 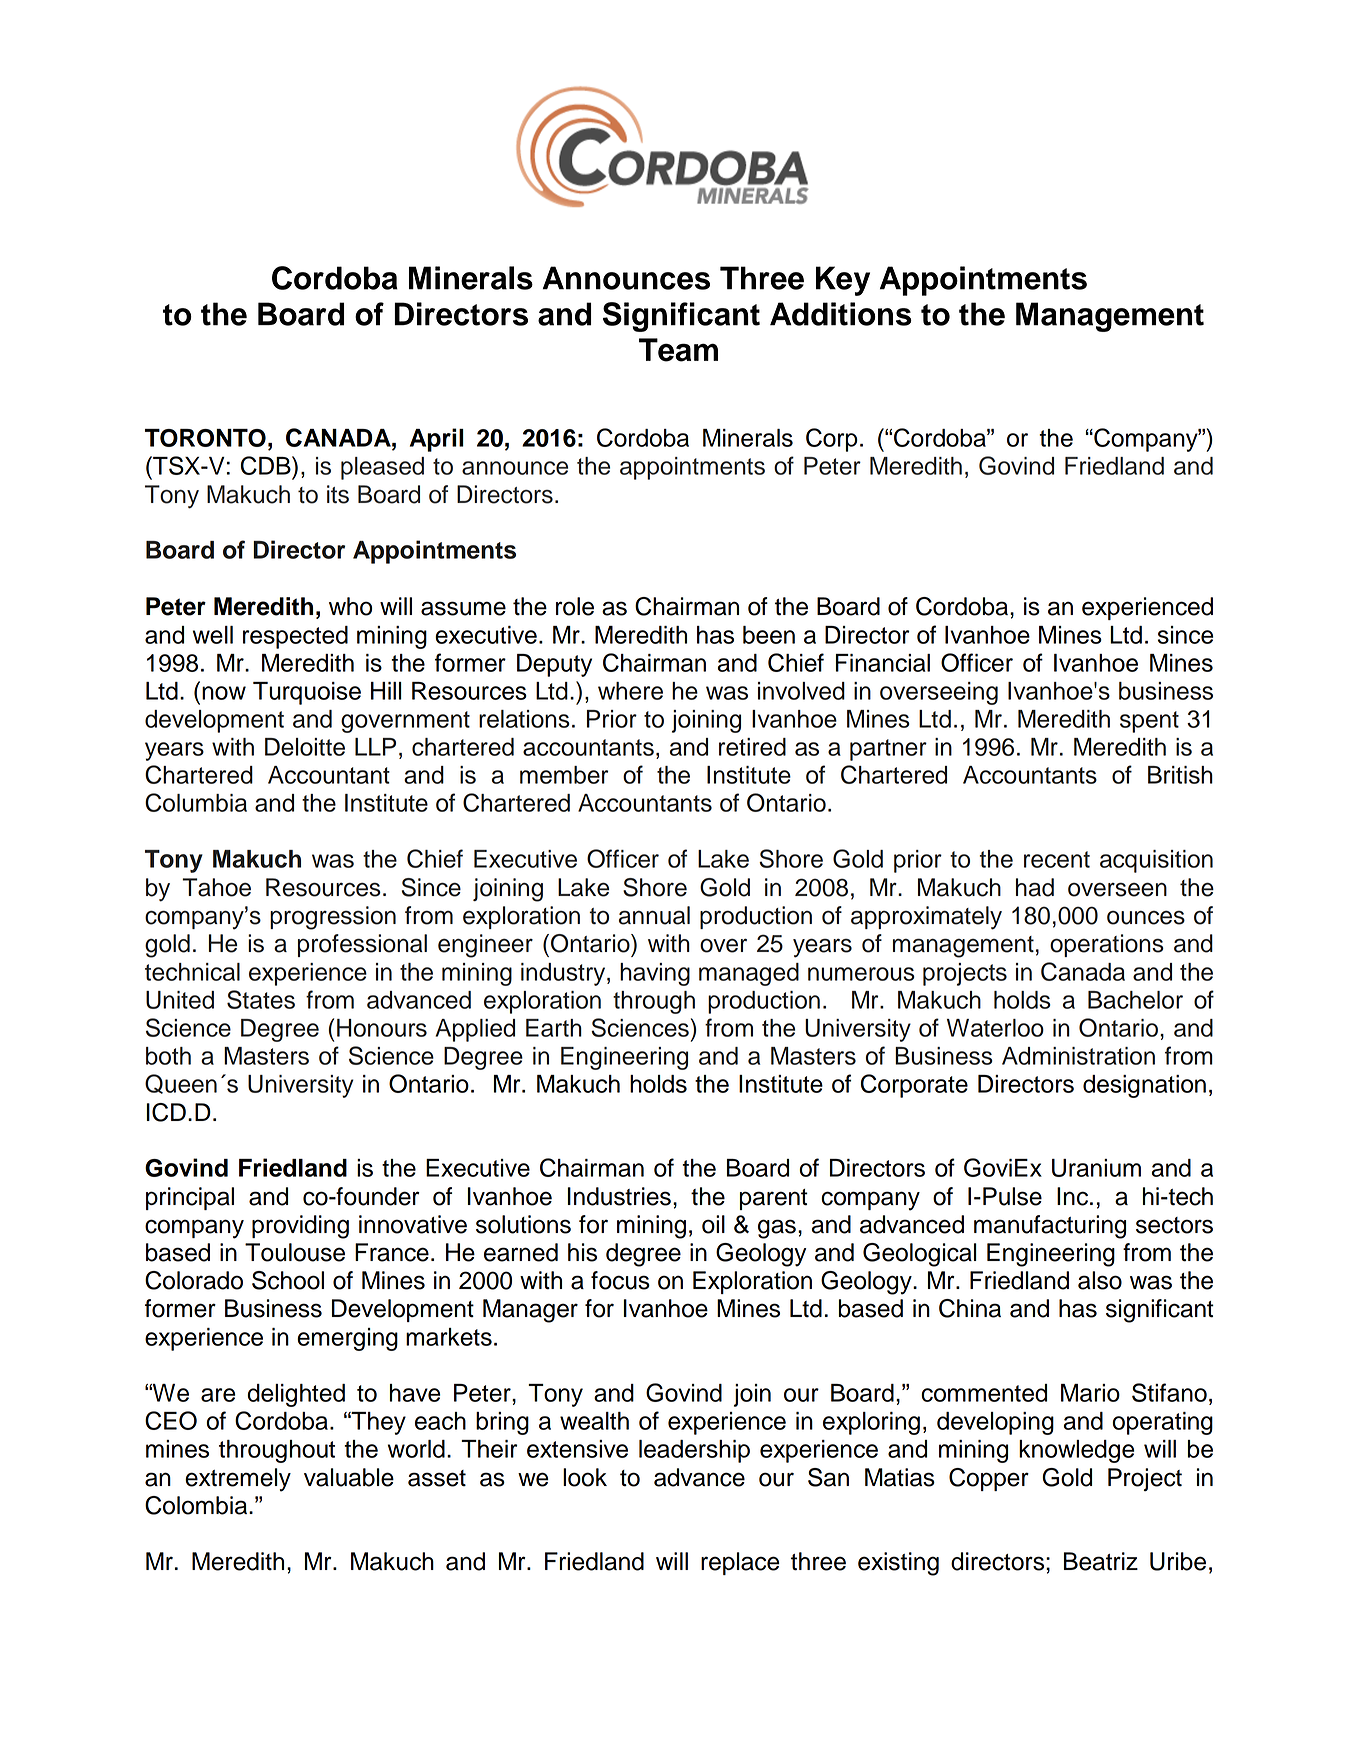 What do you see at coordinates (333, 918) in the image?
I see `progression` at bounding box center [333, 918].
